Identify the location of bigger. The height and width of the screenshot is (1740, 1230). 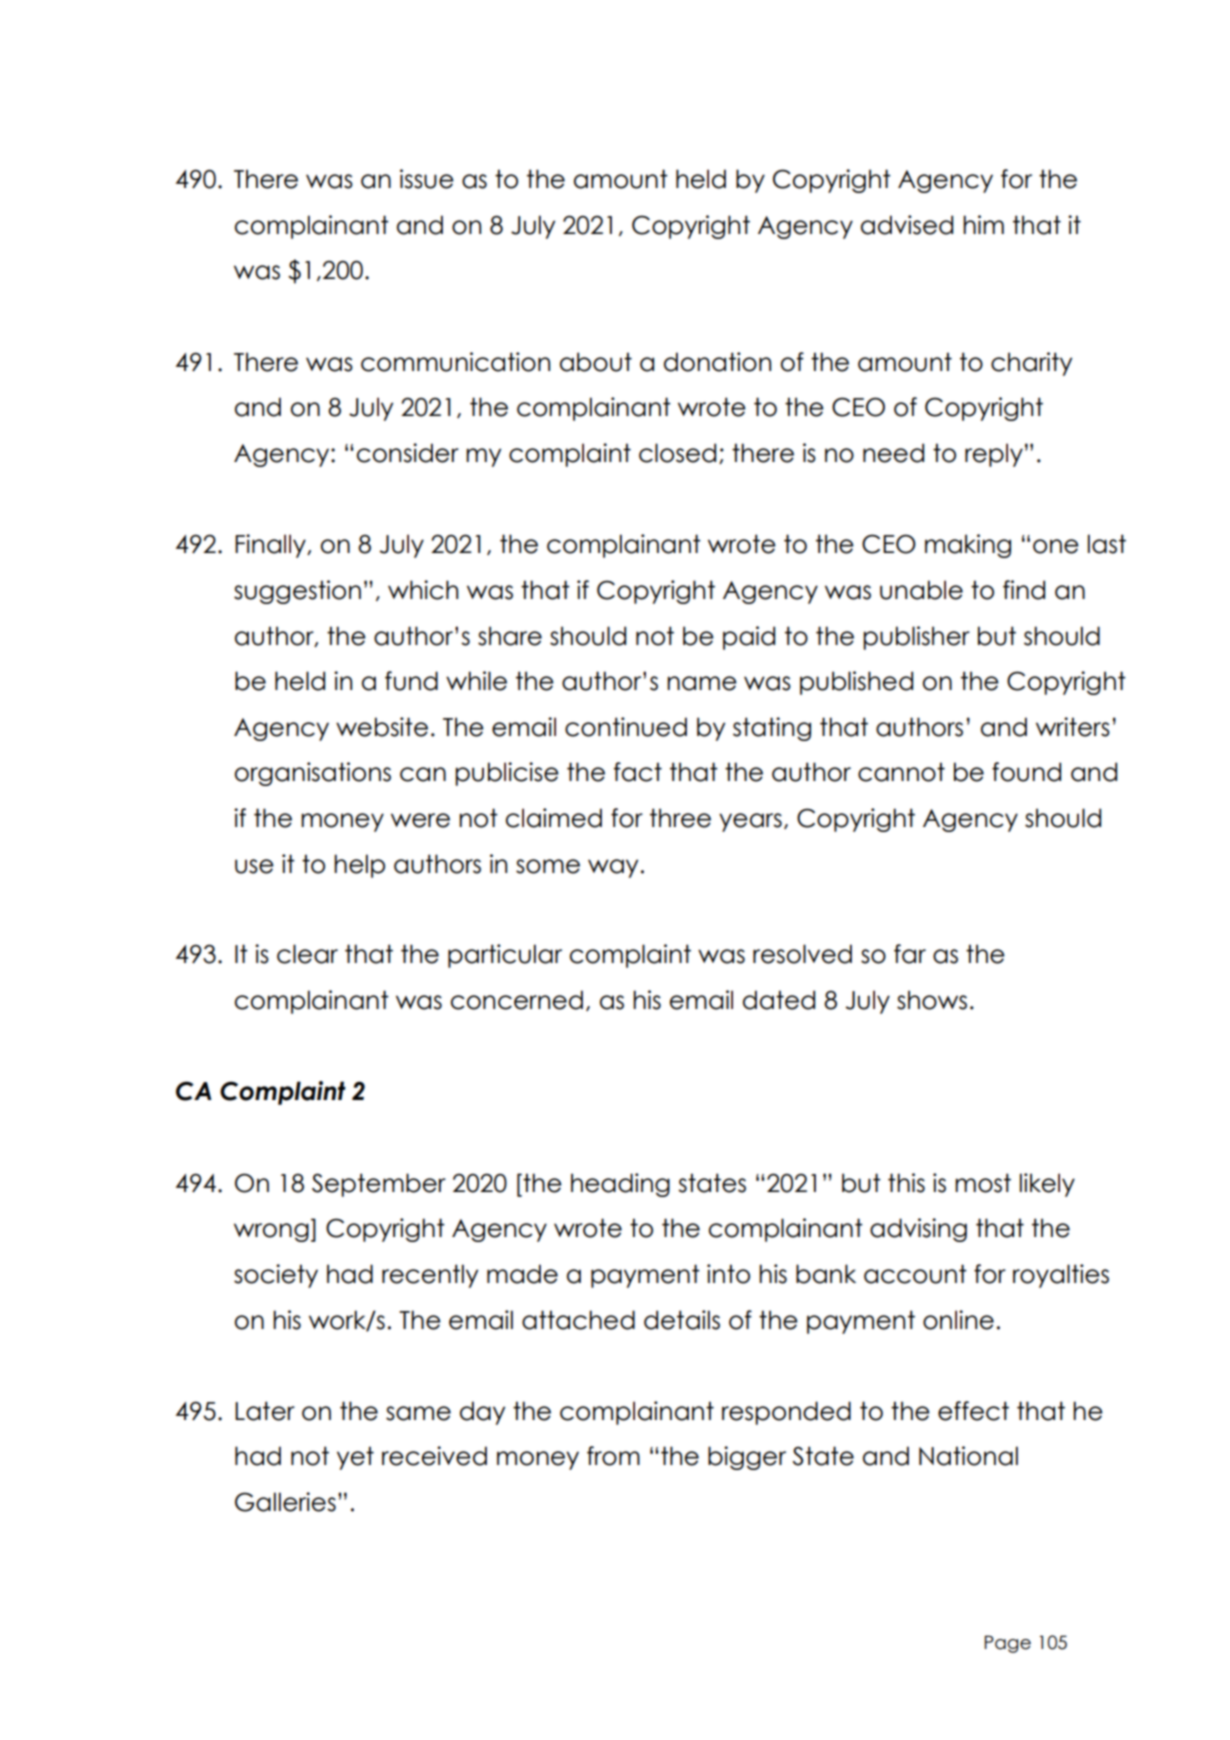
(747, 1458).
